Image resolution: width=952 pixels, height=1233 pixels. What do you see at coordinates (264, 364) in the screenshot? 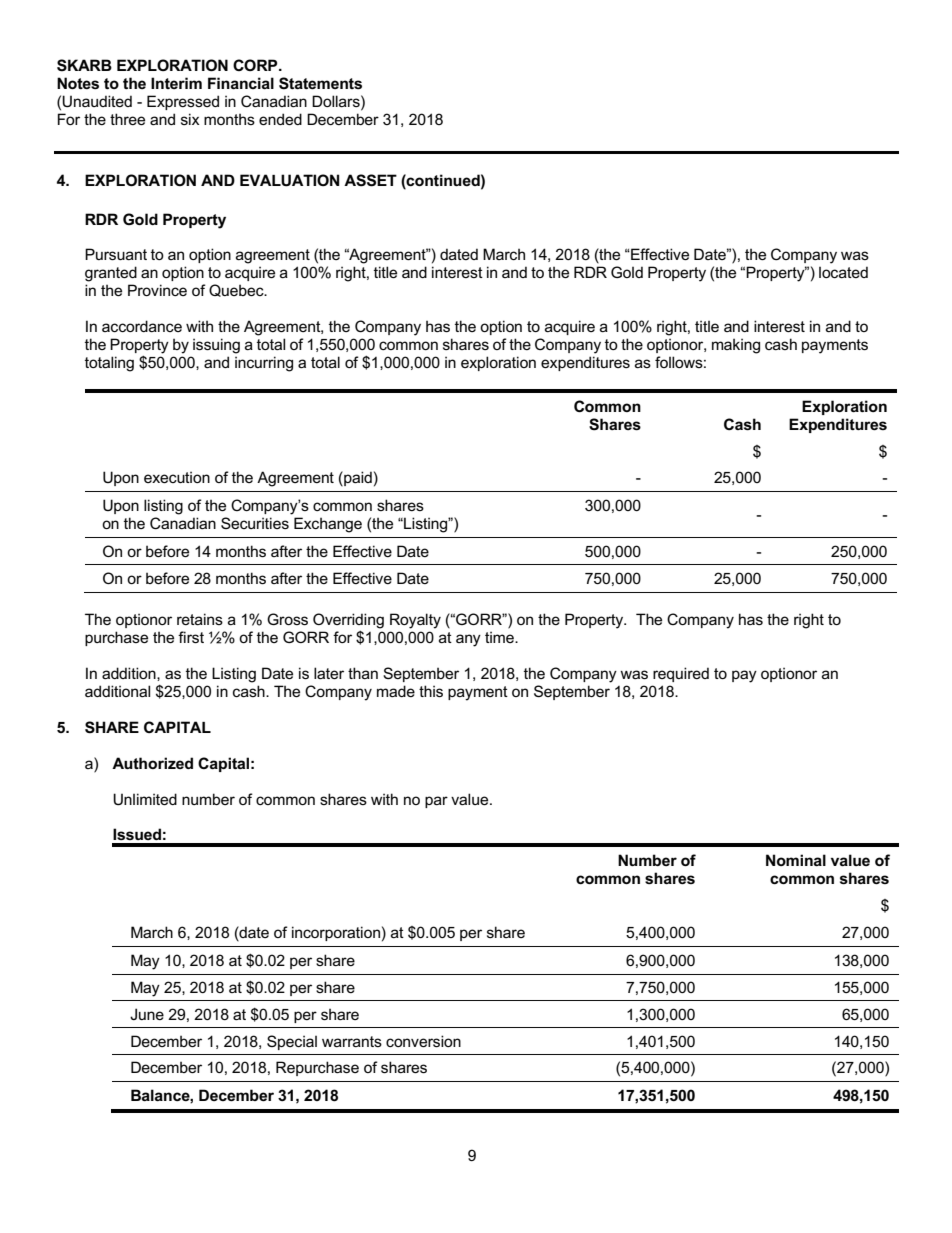
I see `incurring` at bounding box center [264, 364].
